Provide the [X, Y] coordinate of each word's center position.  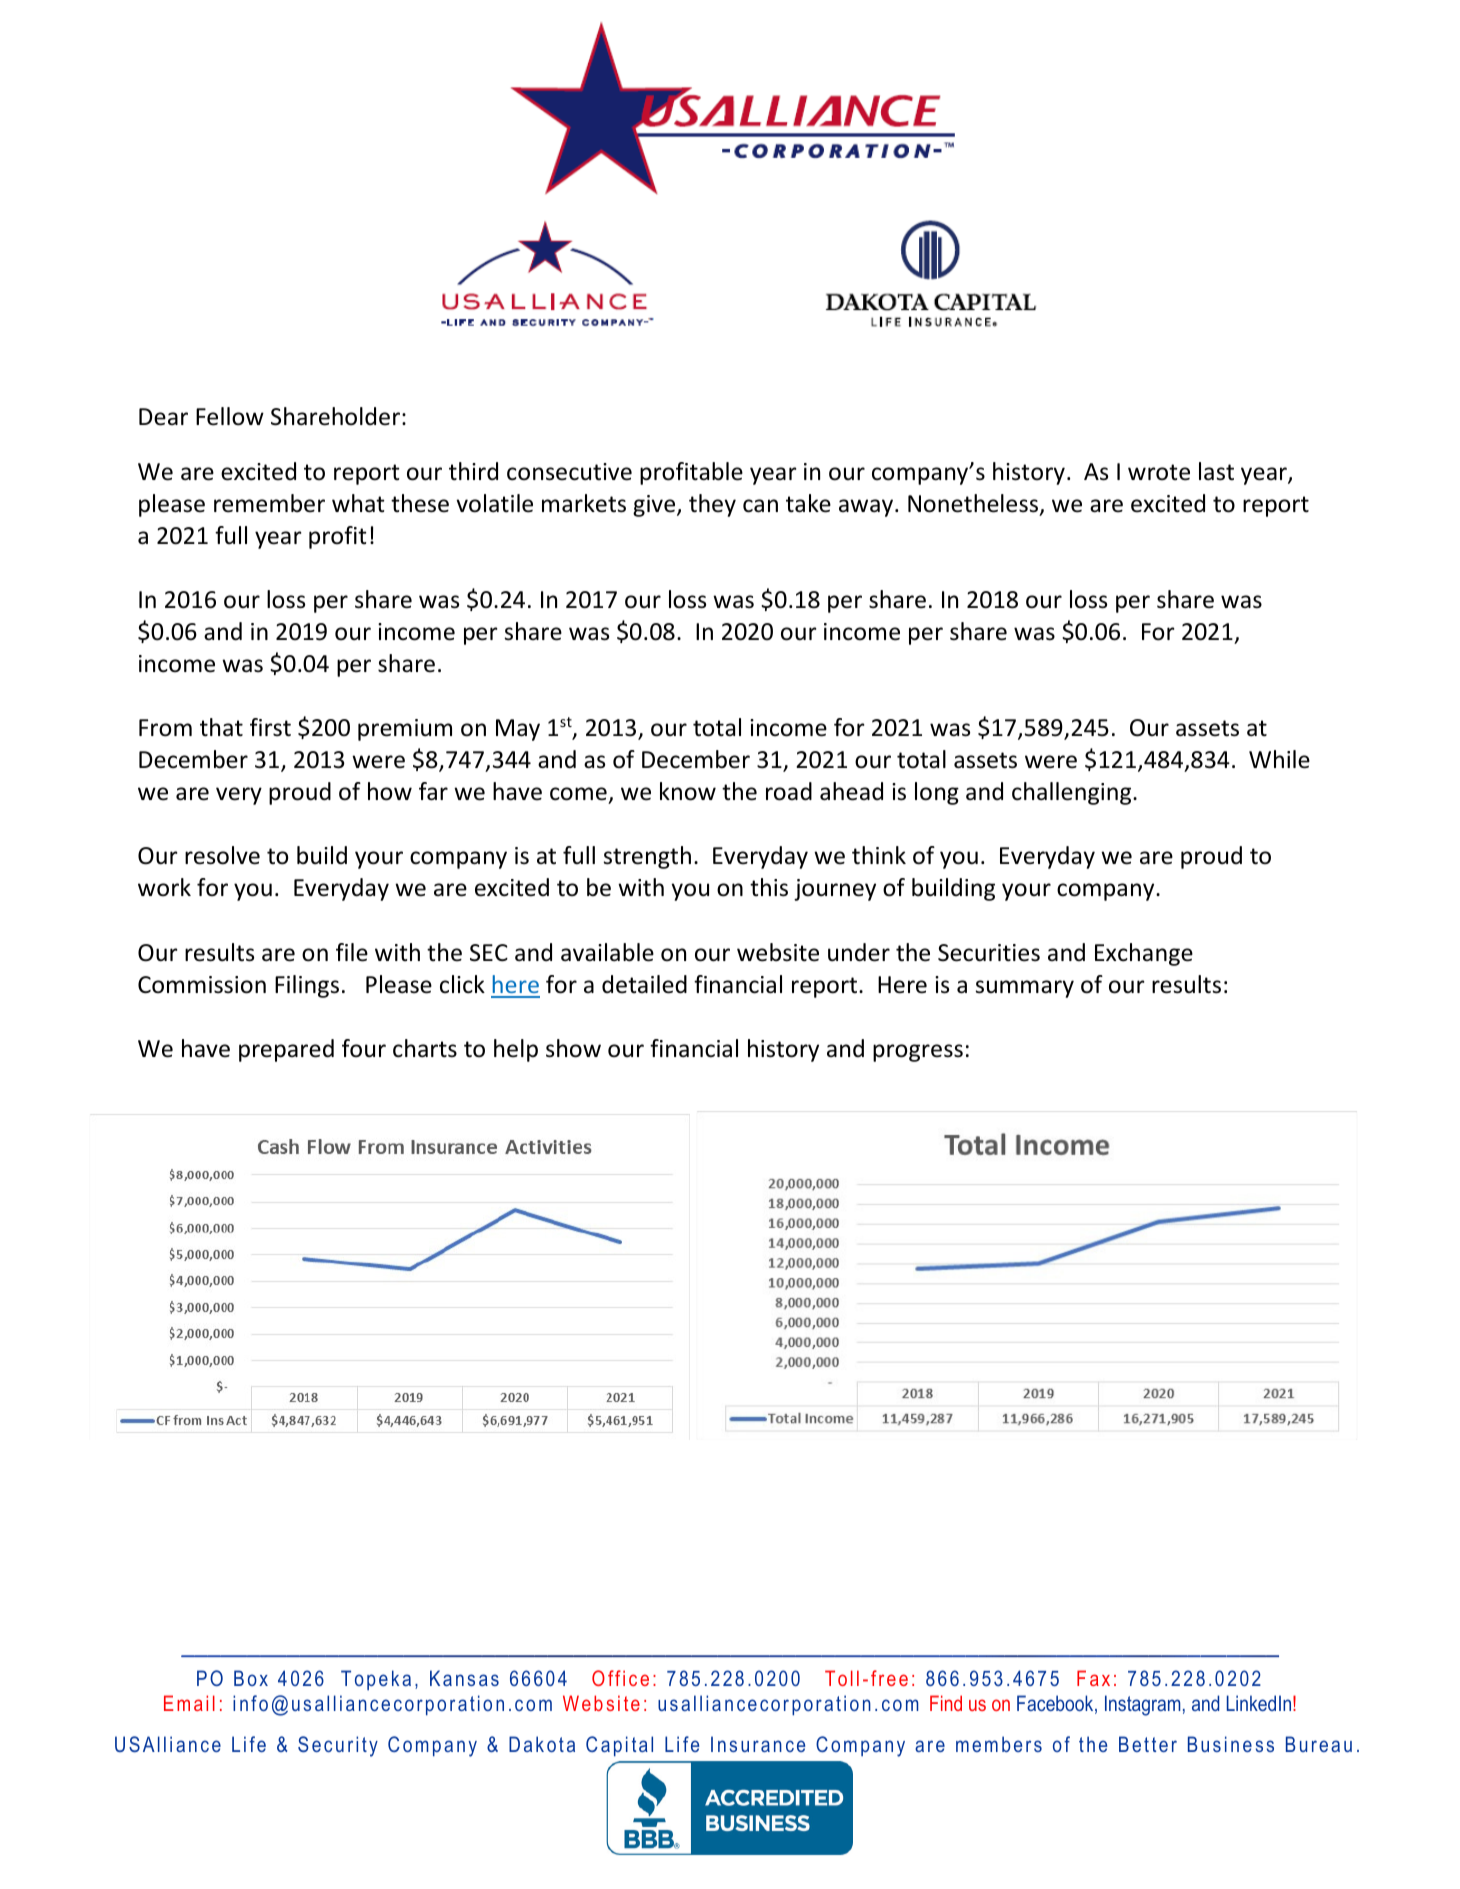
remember [269, 503]
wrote [1159, 472]
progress [918, 1053]
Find [946, 1703]
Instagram [1142, 1705]
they [712, 505]
